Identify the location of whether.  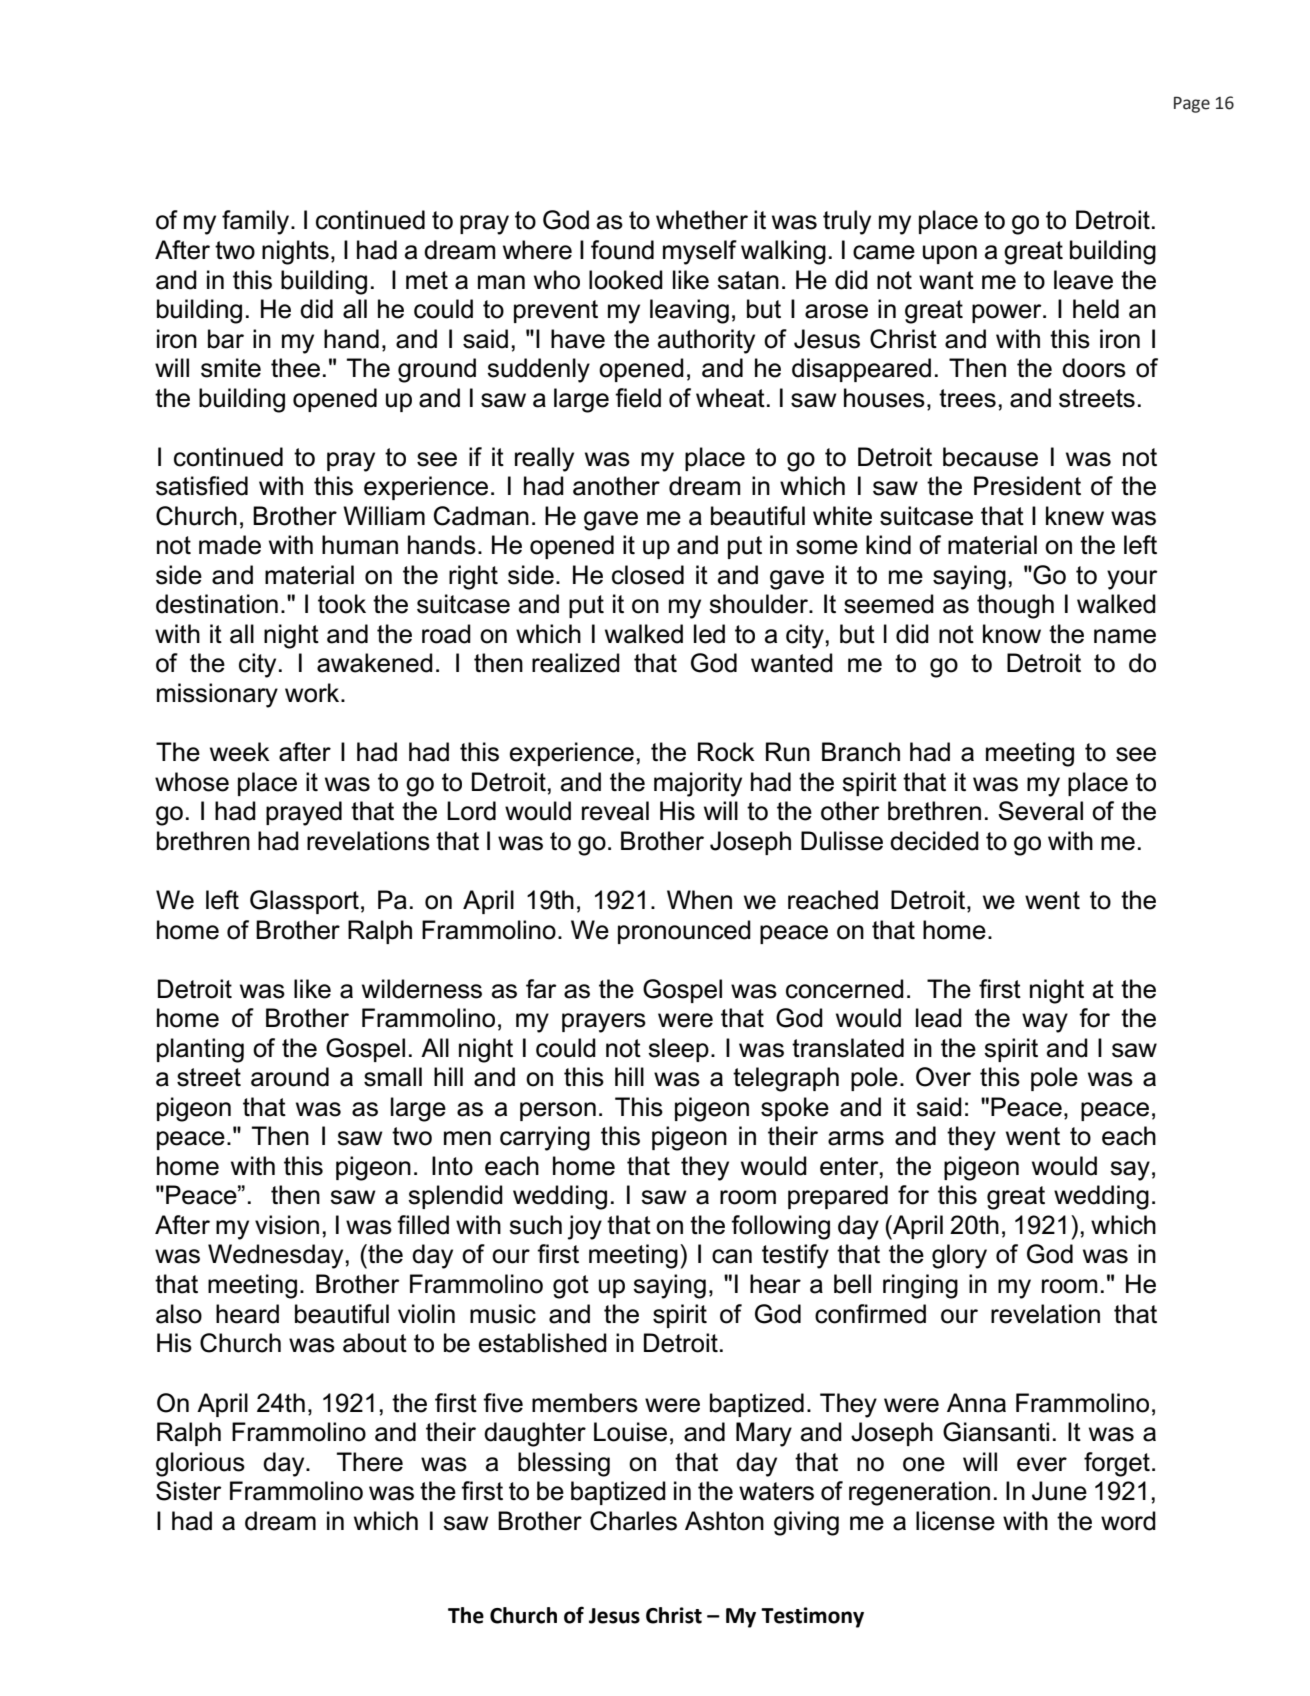
(702, 220).
